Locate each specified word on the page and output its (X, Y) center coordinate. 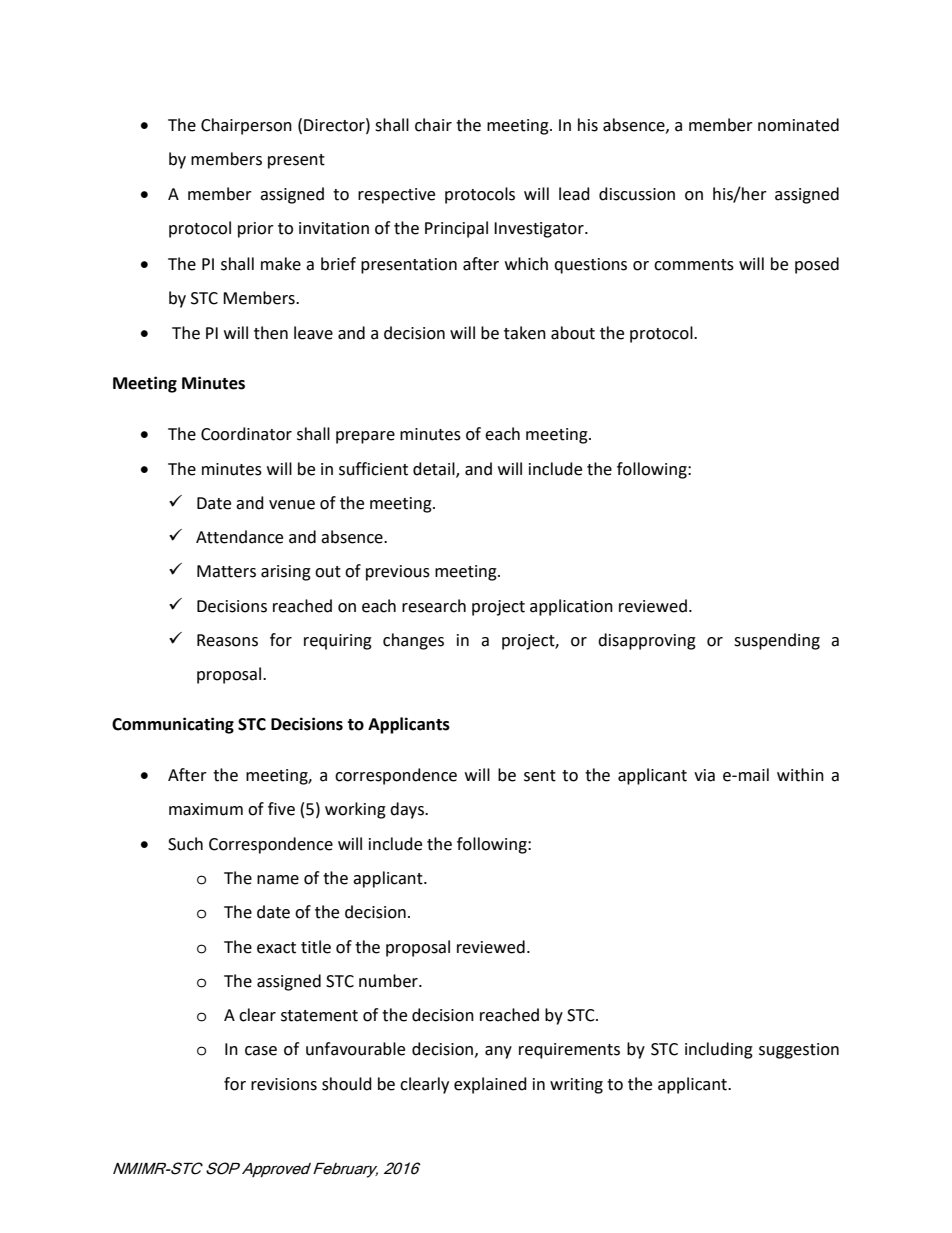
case (261, 1051)
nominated (798, 125)
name (278, 880)
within (800, 775)
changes (413, 641)
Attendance (239, 537)
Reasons (227, 640)
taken (525, 333)
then (271, 333)
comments (694, 265)
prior (256, 230)
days (408, 810)
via (704, 775)
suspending (777, 641)
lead (574, 194)
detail (435, 469)
